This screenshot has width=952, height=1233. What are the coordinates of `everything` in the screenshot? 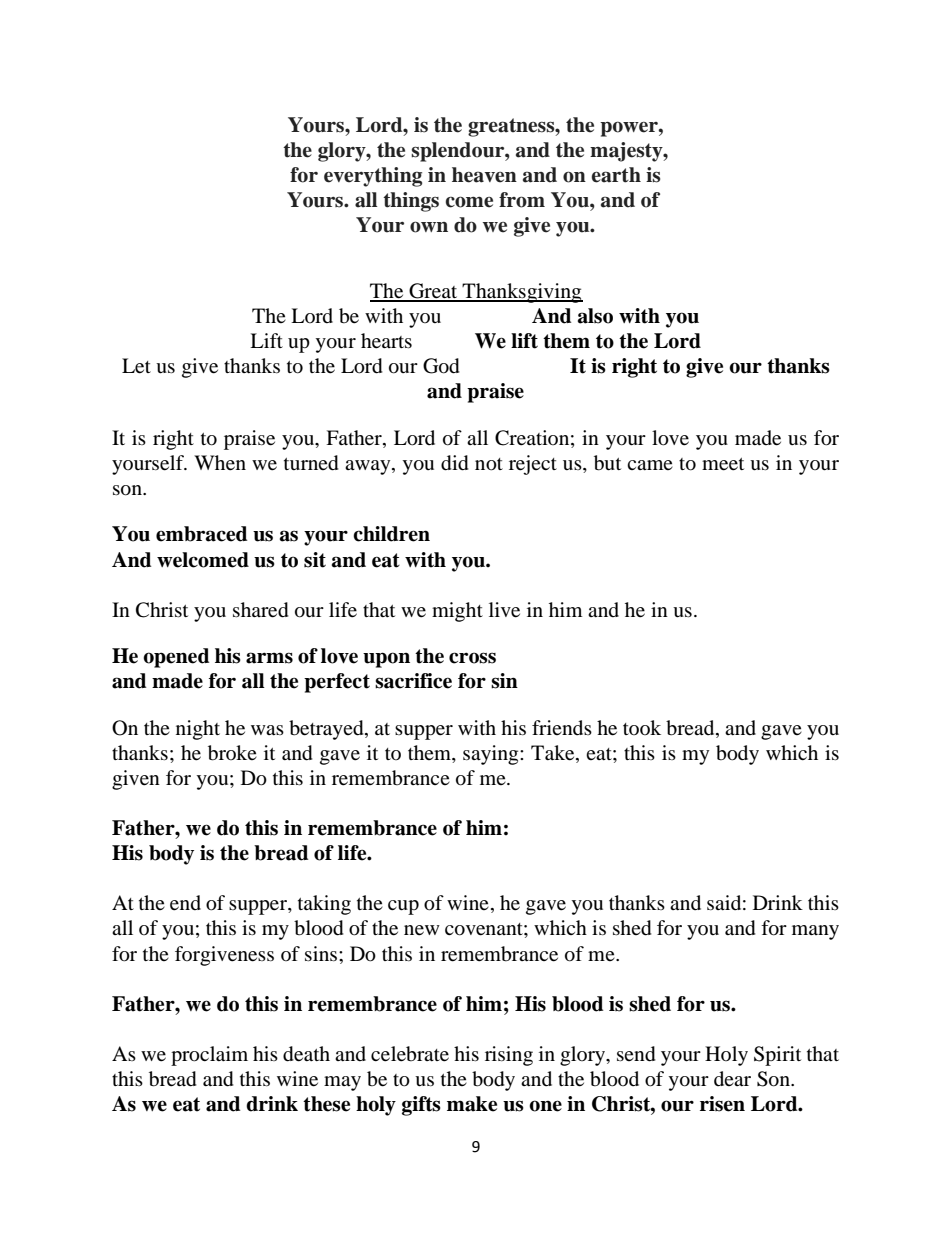 It's located at (373, 177).
